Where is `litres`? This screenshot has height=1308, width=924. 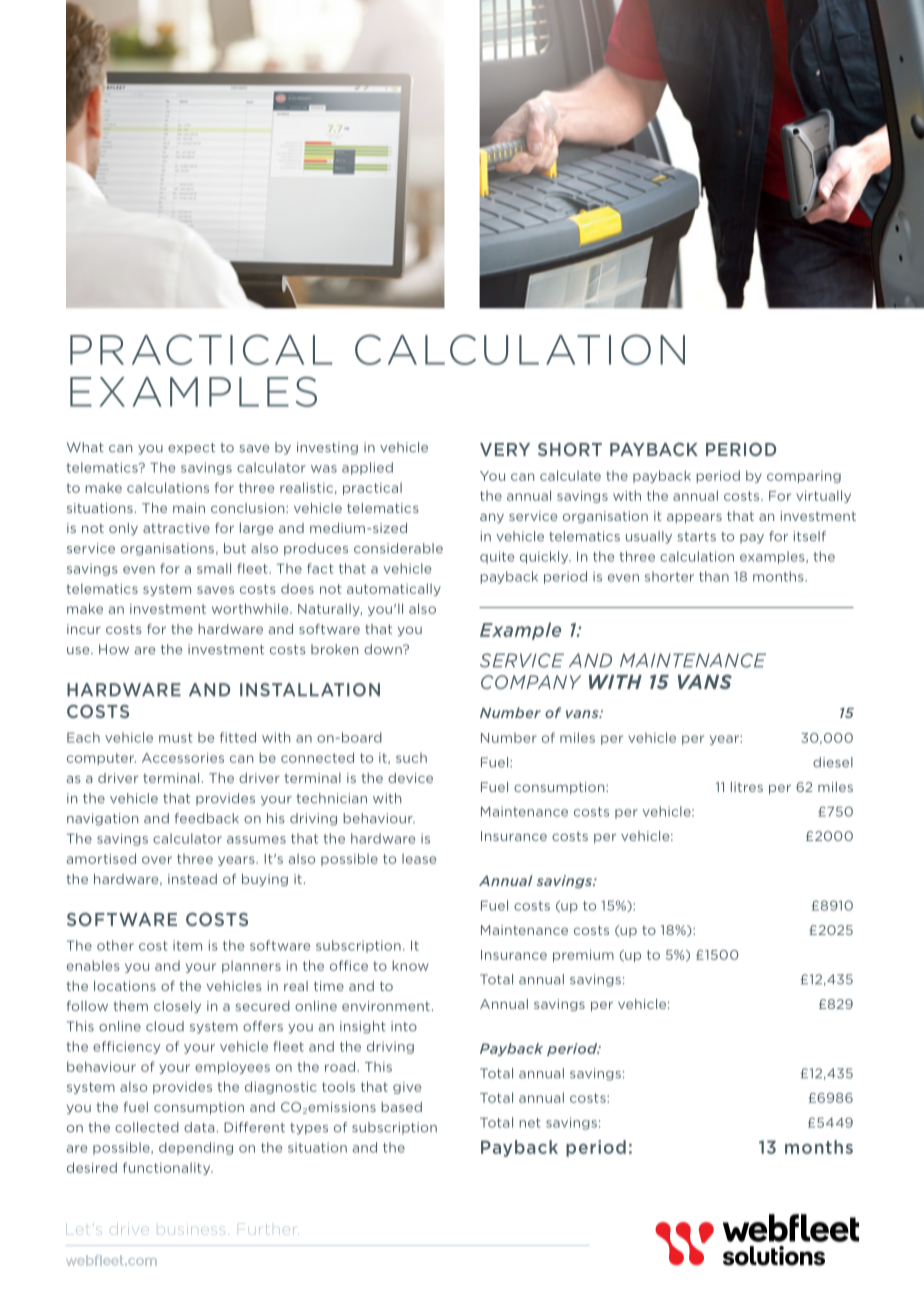
litres is located at coordinates (747, 787).
